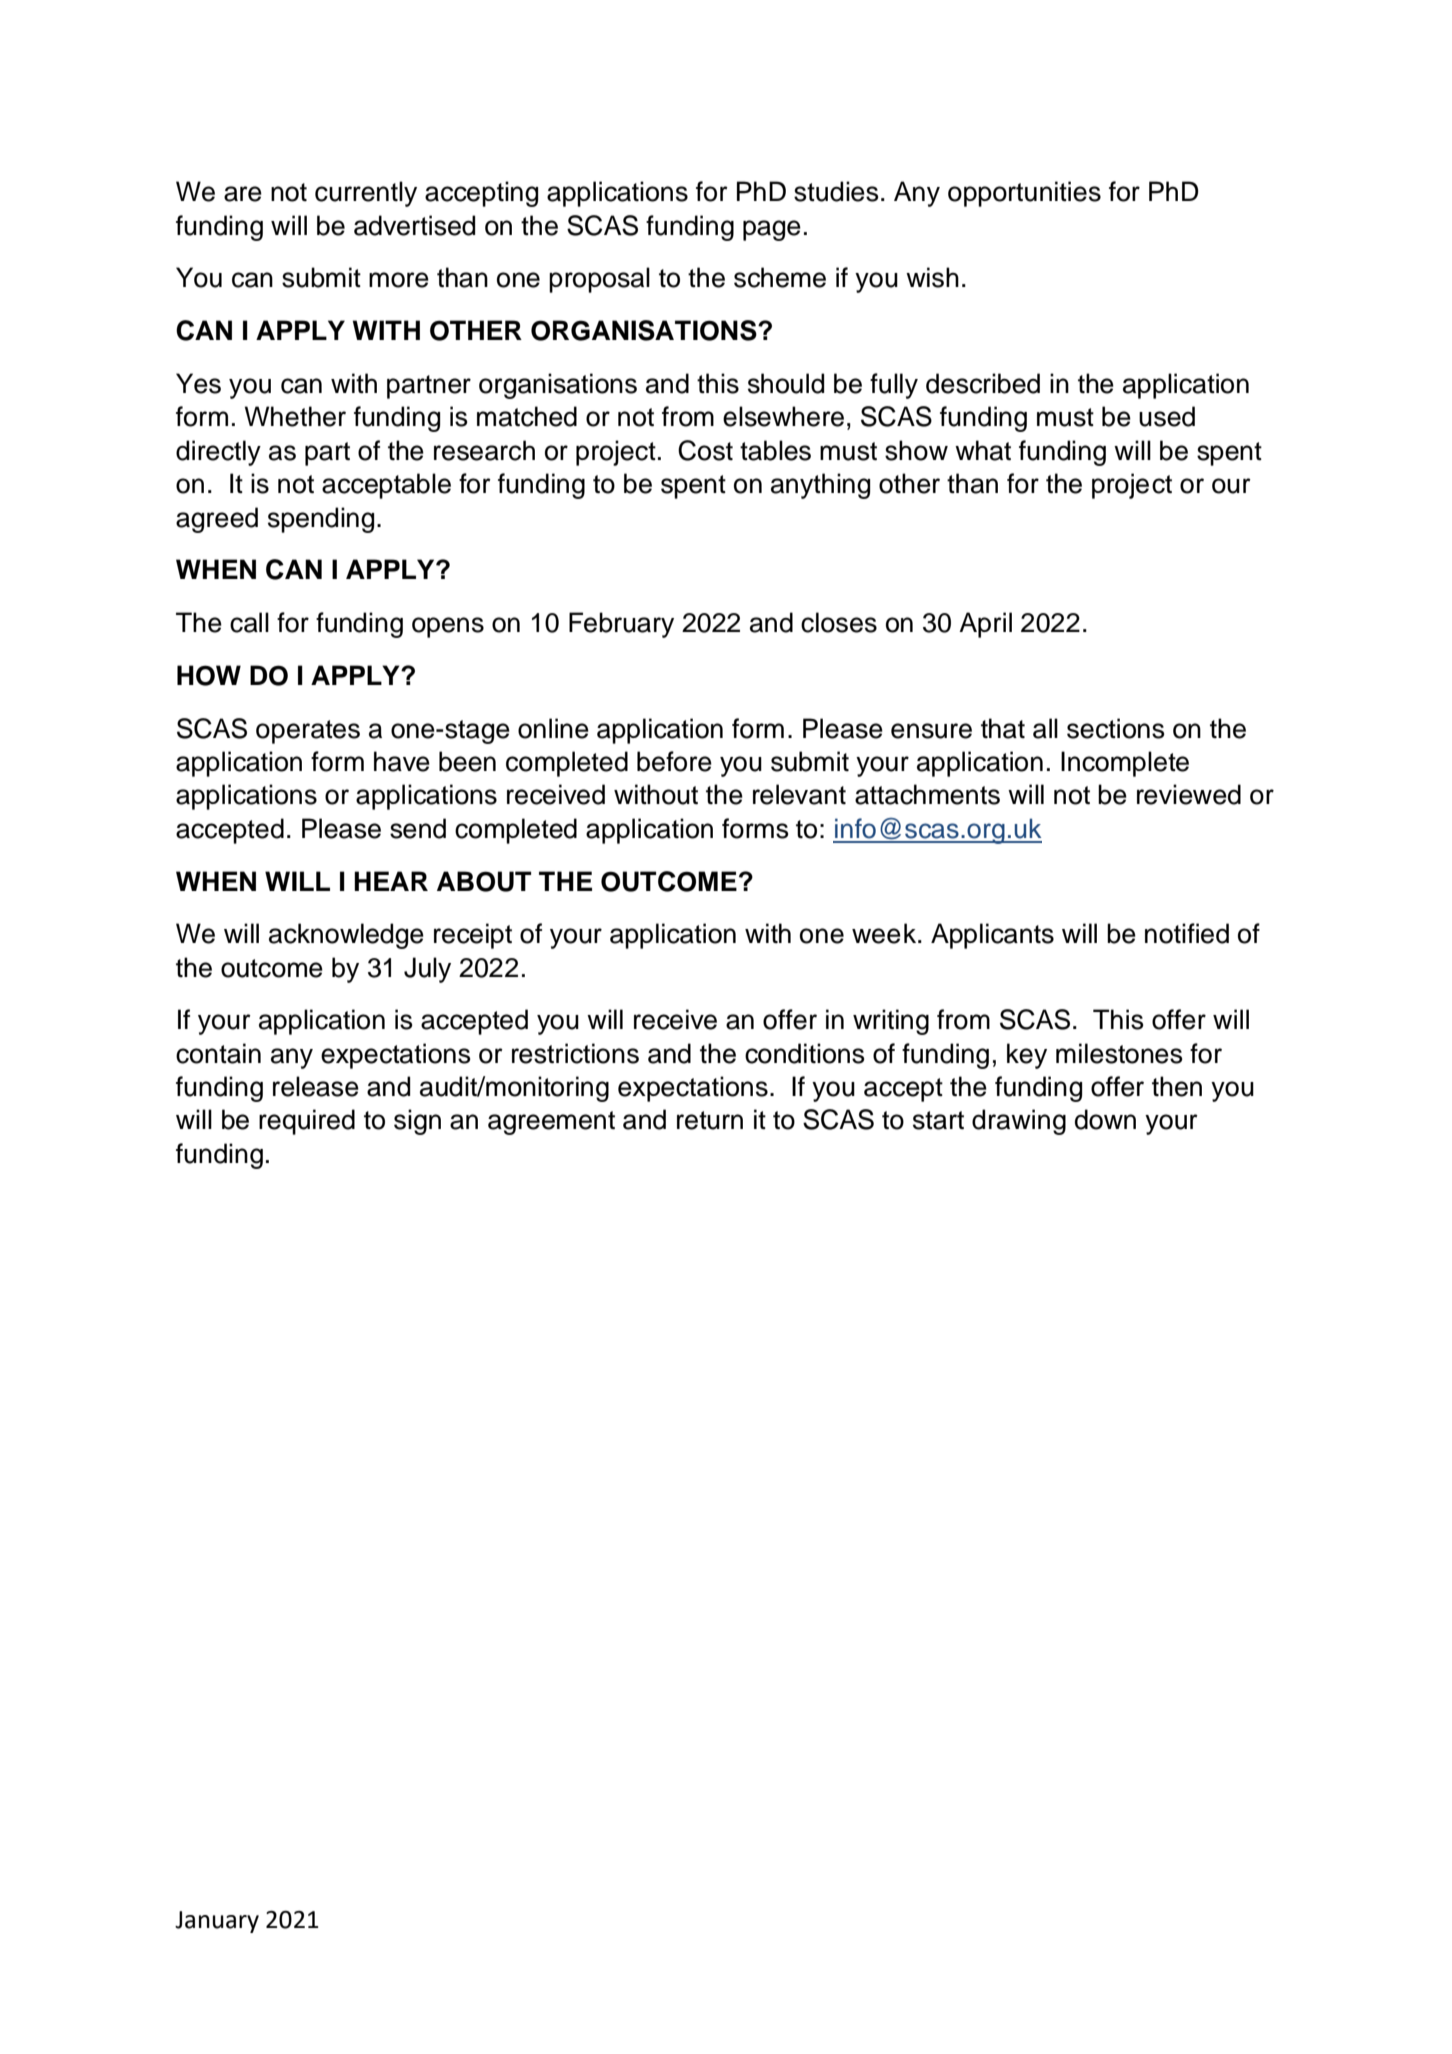 Image resolution: width=1452 pixels, height=2054 pixels. Describe the element at coordinates (710, 1120) in the screenshot. I see `return` at that location.
